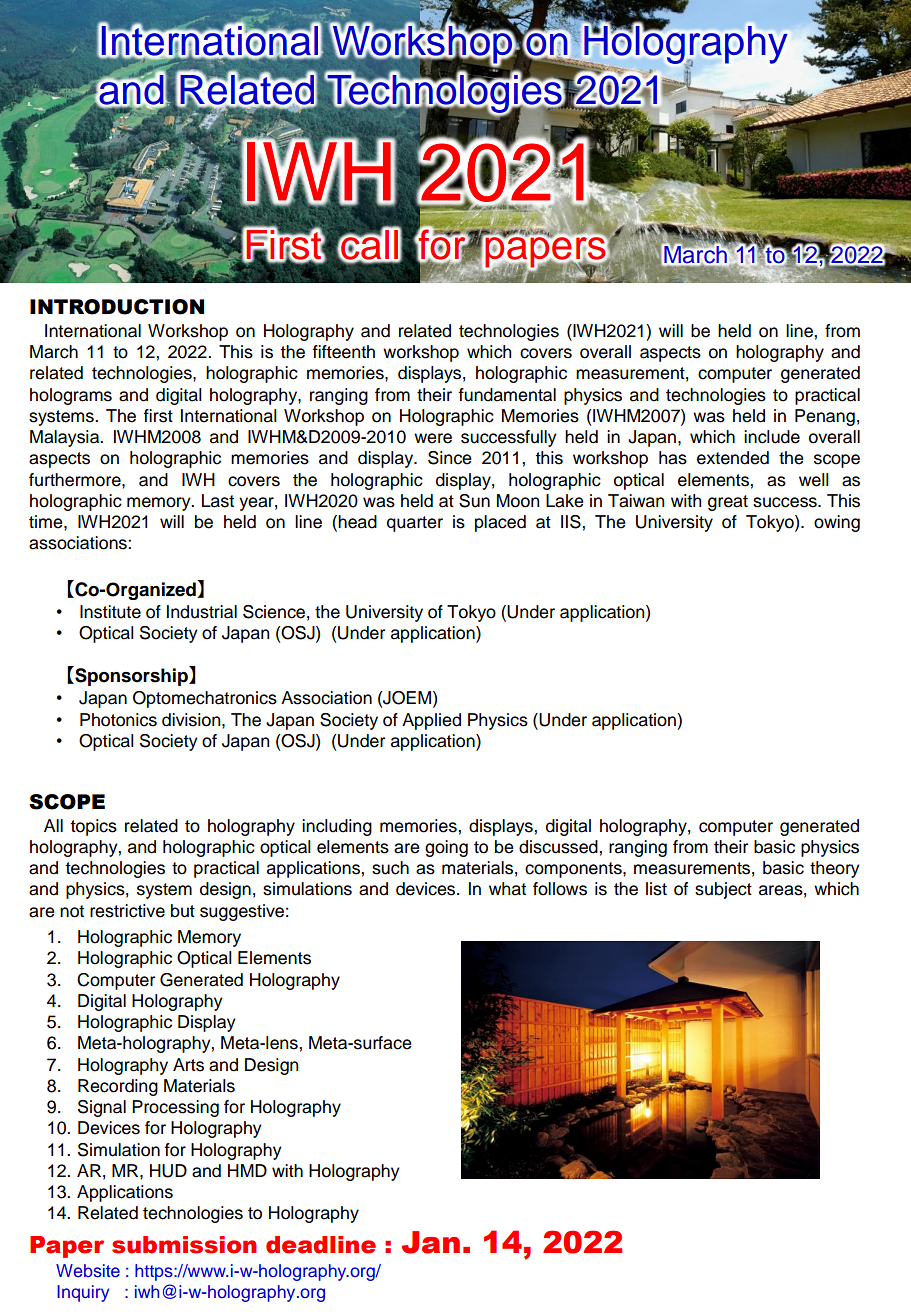 This document has width=911, height=1316. What do you see at coordinates (431, 1242) in the document?
I see `Jan` at bounding box center [431, 1242].
